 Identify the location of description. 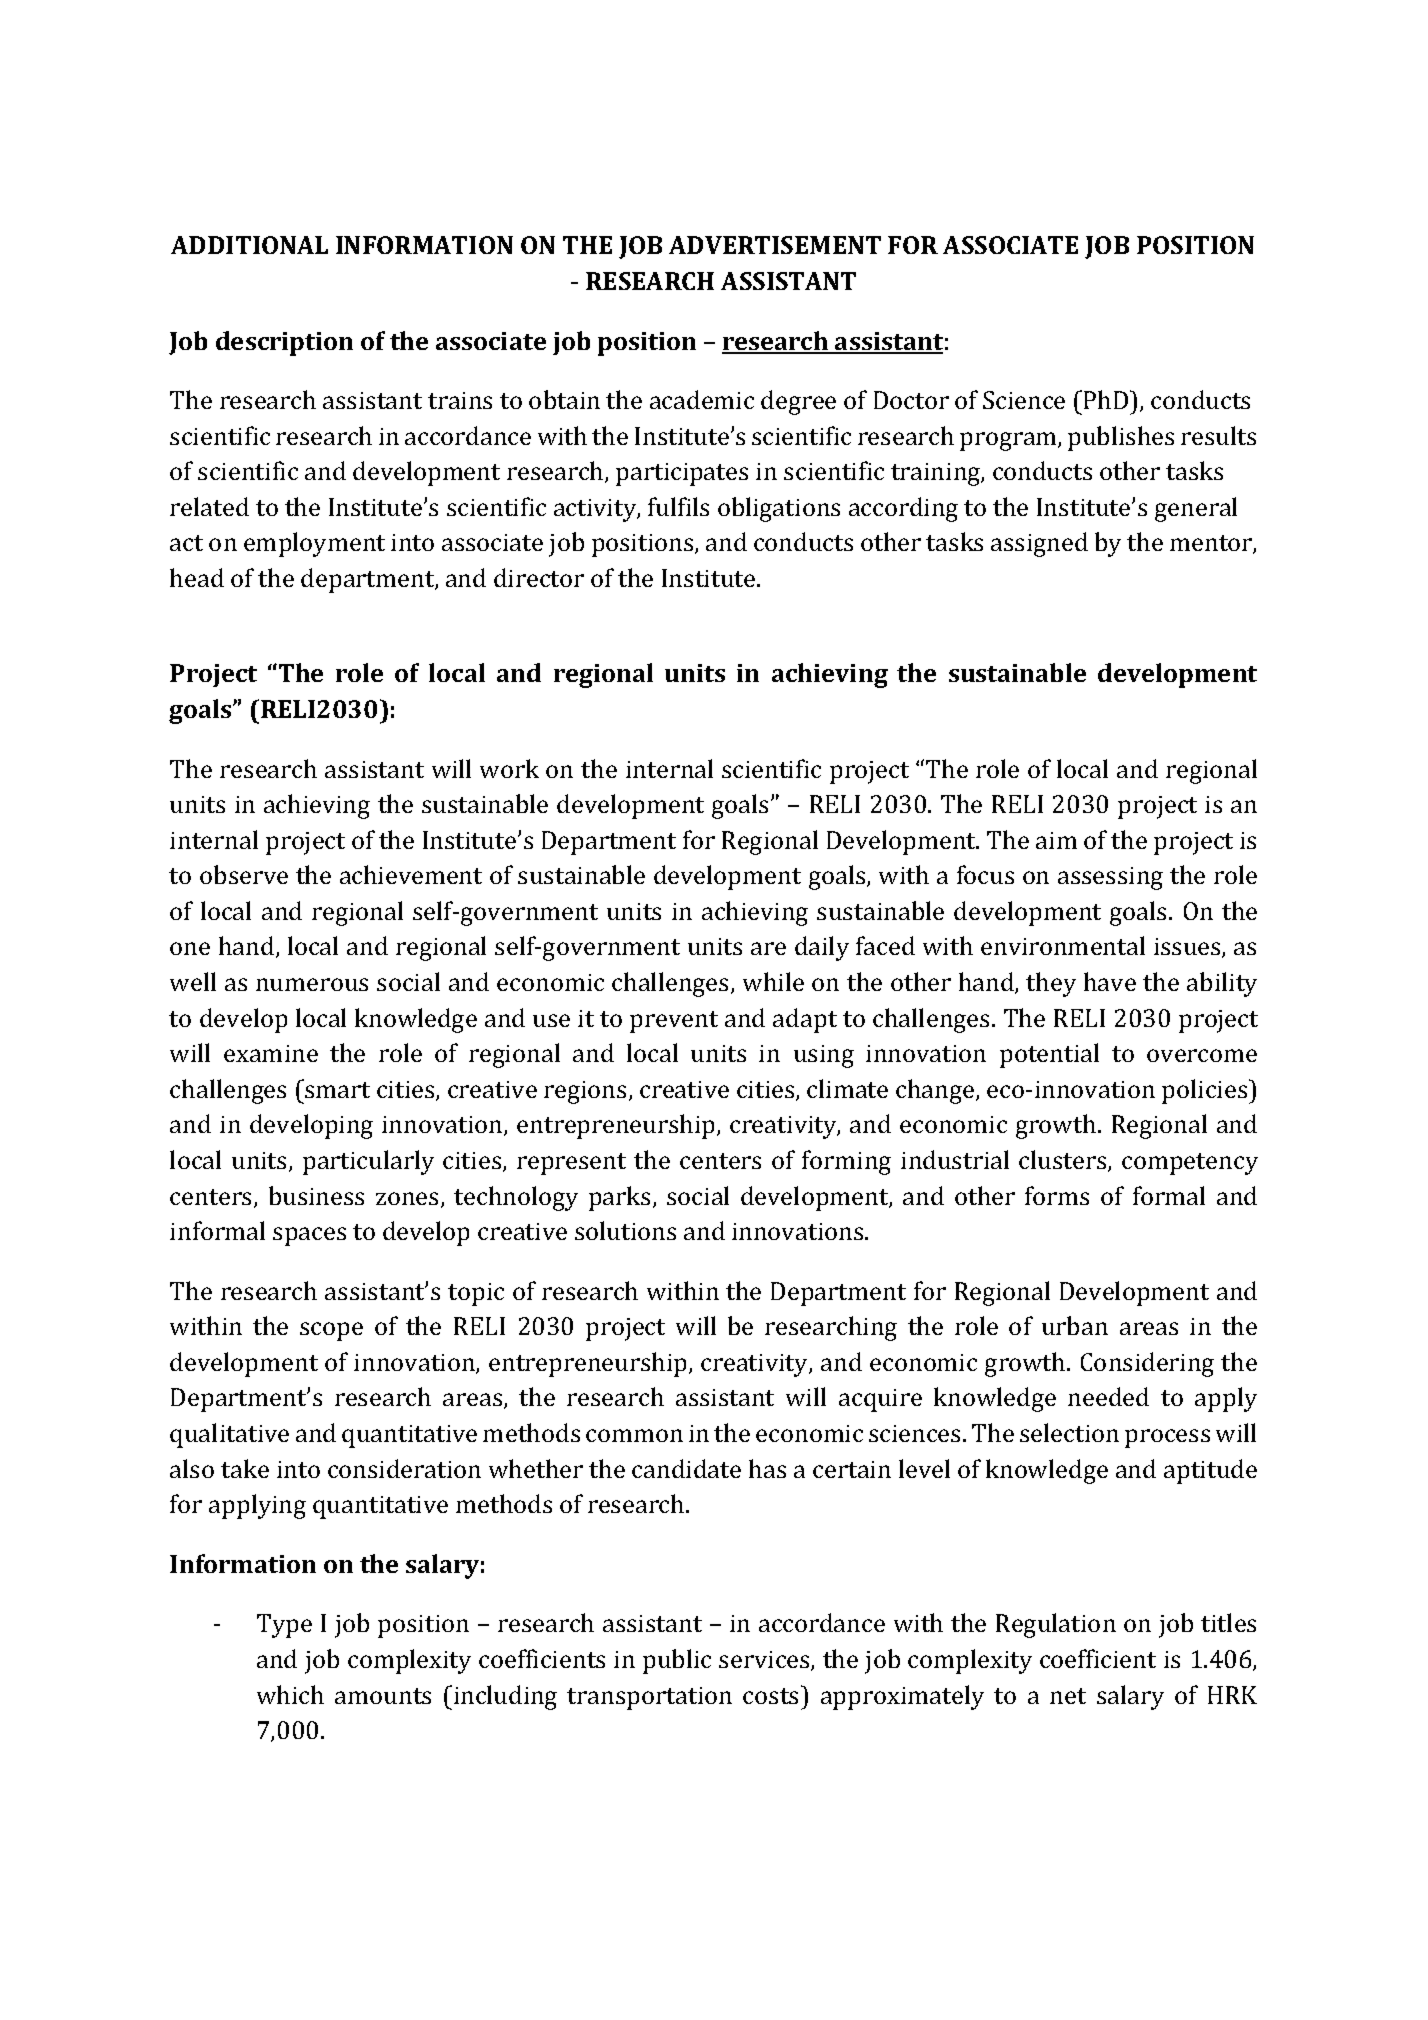
(284, 343).
